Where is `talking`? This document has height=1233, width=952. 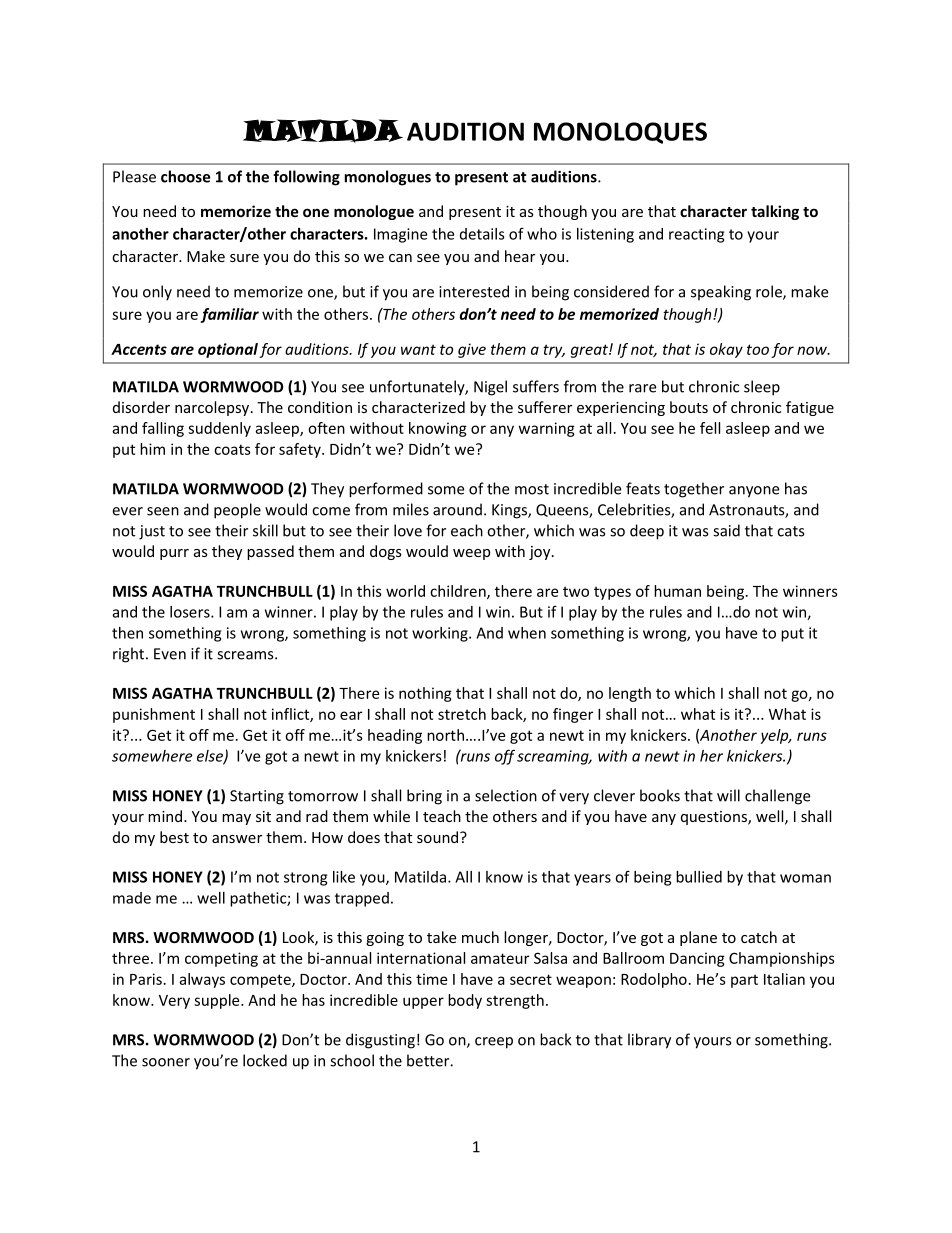
talking is located at coordinates (775, 212).
